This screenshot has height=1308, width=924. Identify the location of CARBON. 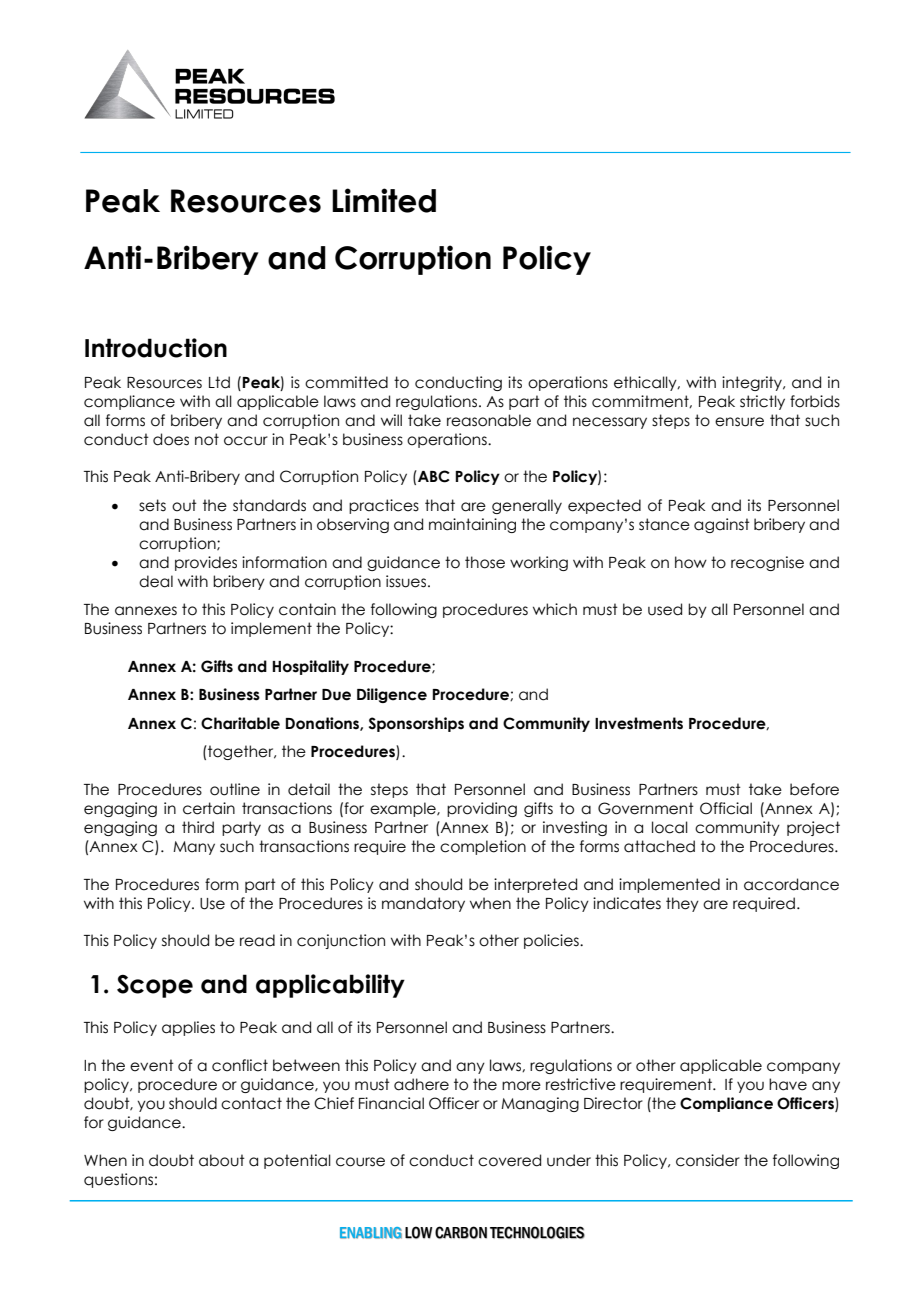
(461, 1232).
